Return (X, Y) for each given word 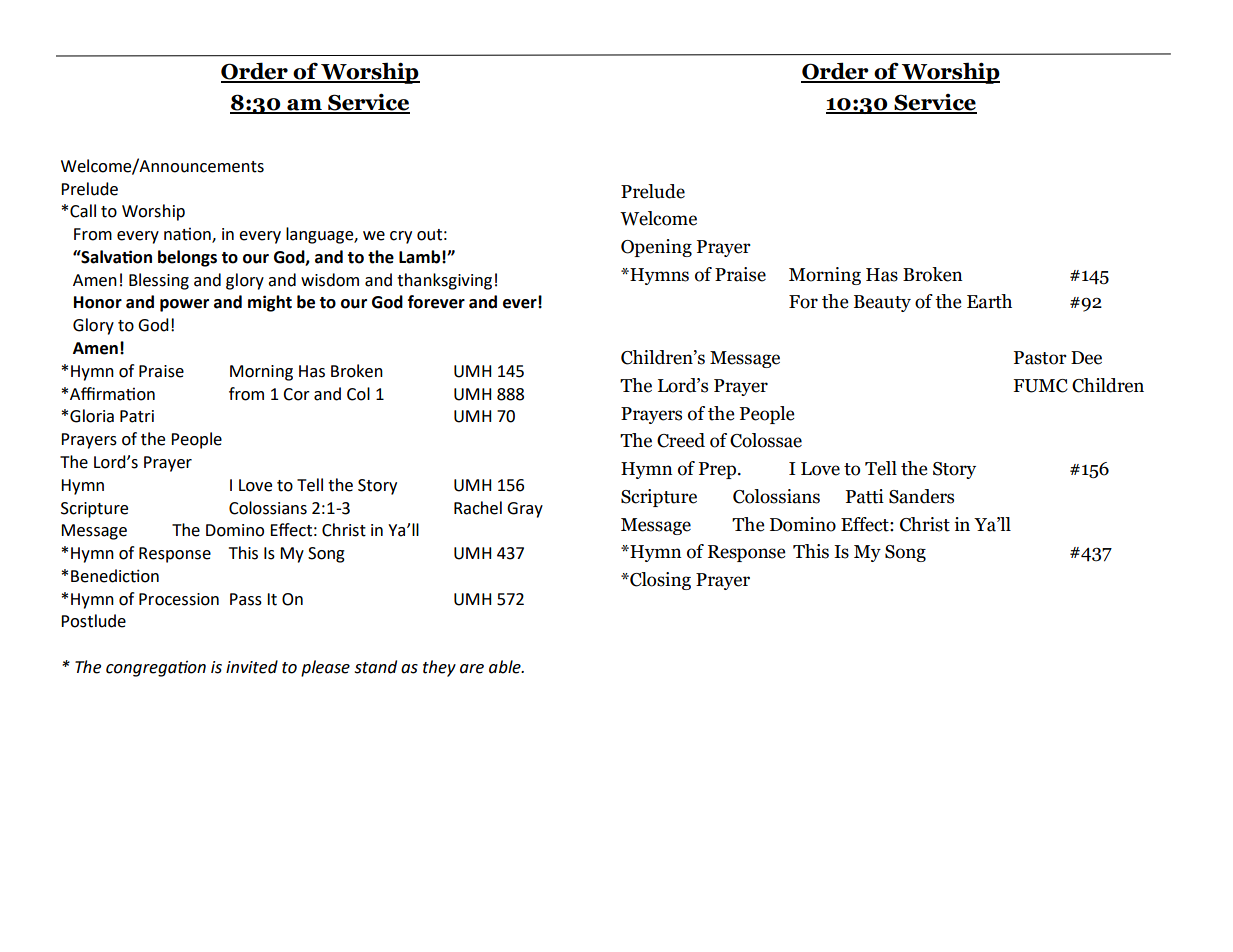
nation (188, 235)
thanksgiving (444, 281)
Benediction (115, 576)
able (506, 667)
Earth (989, 301)
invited (252, 667)
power (184, 305)
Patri (137, 416)
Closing (659, 581)
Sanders (921, 496)
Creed (681, 440)
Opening (656, 248)
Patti (865, 496)
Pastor (1040, 358)
